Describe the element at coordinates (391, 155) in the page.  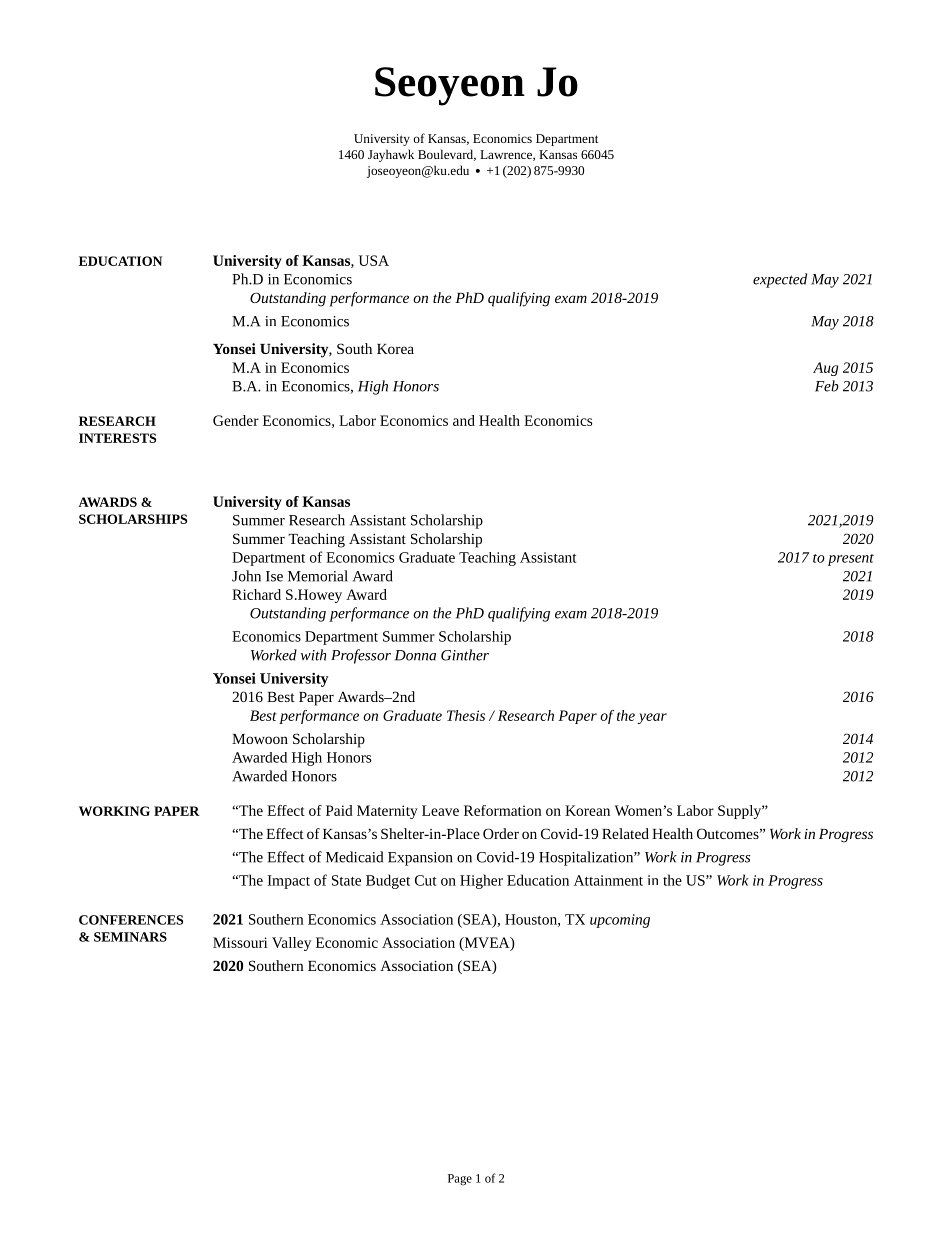
I see `Jayhawk` at that location.
